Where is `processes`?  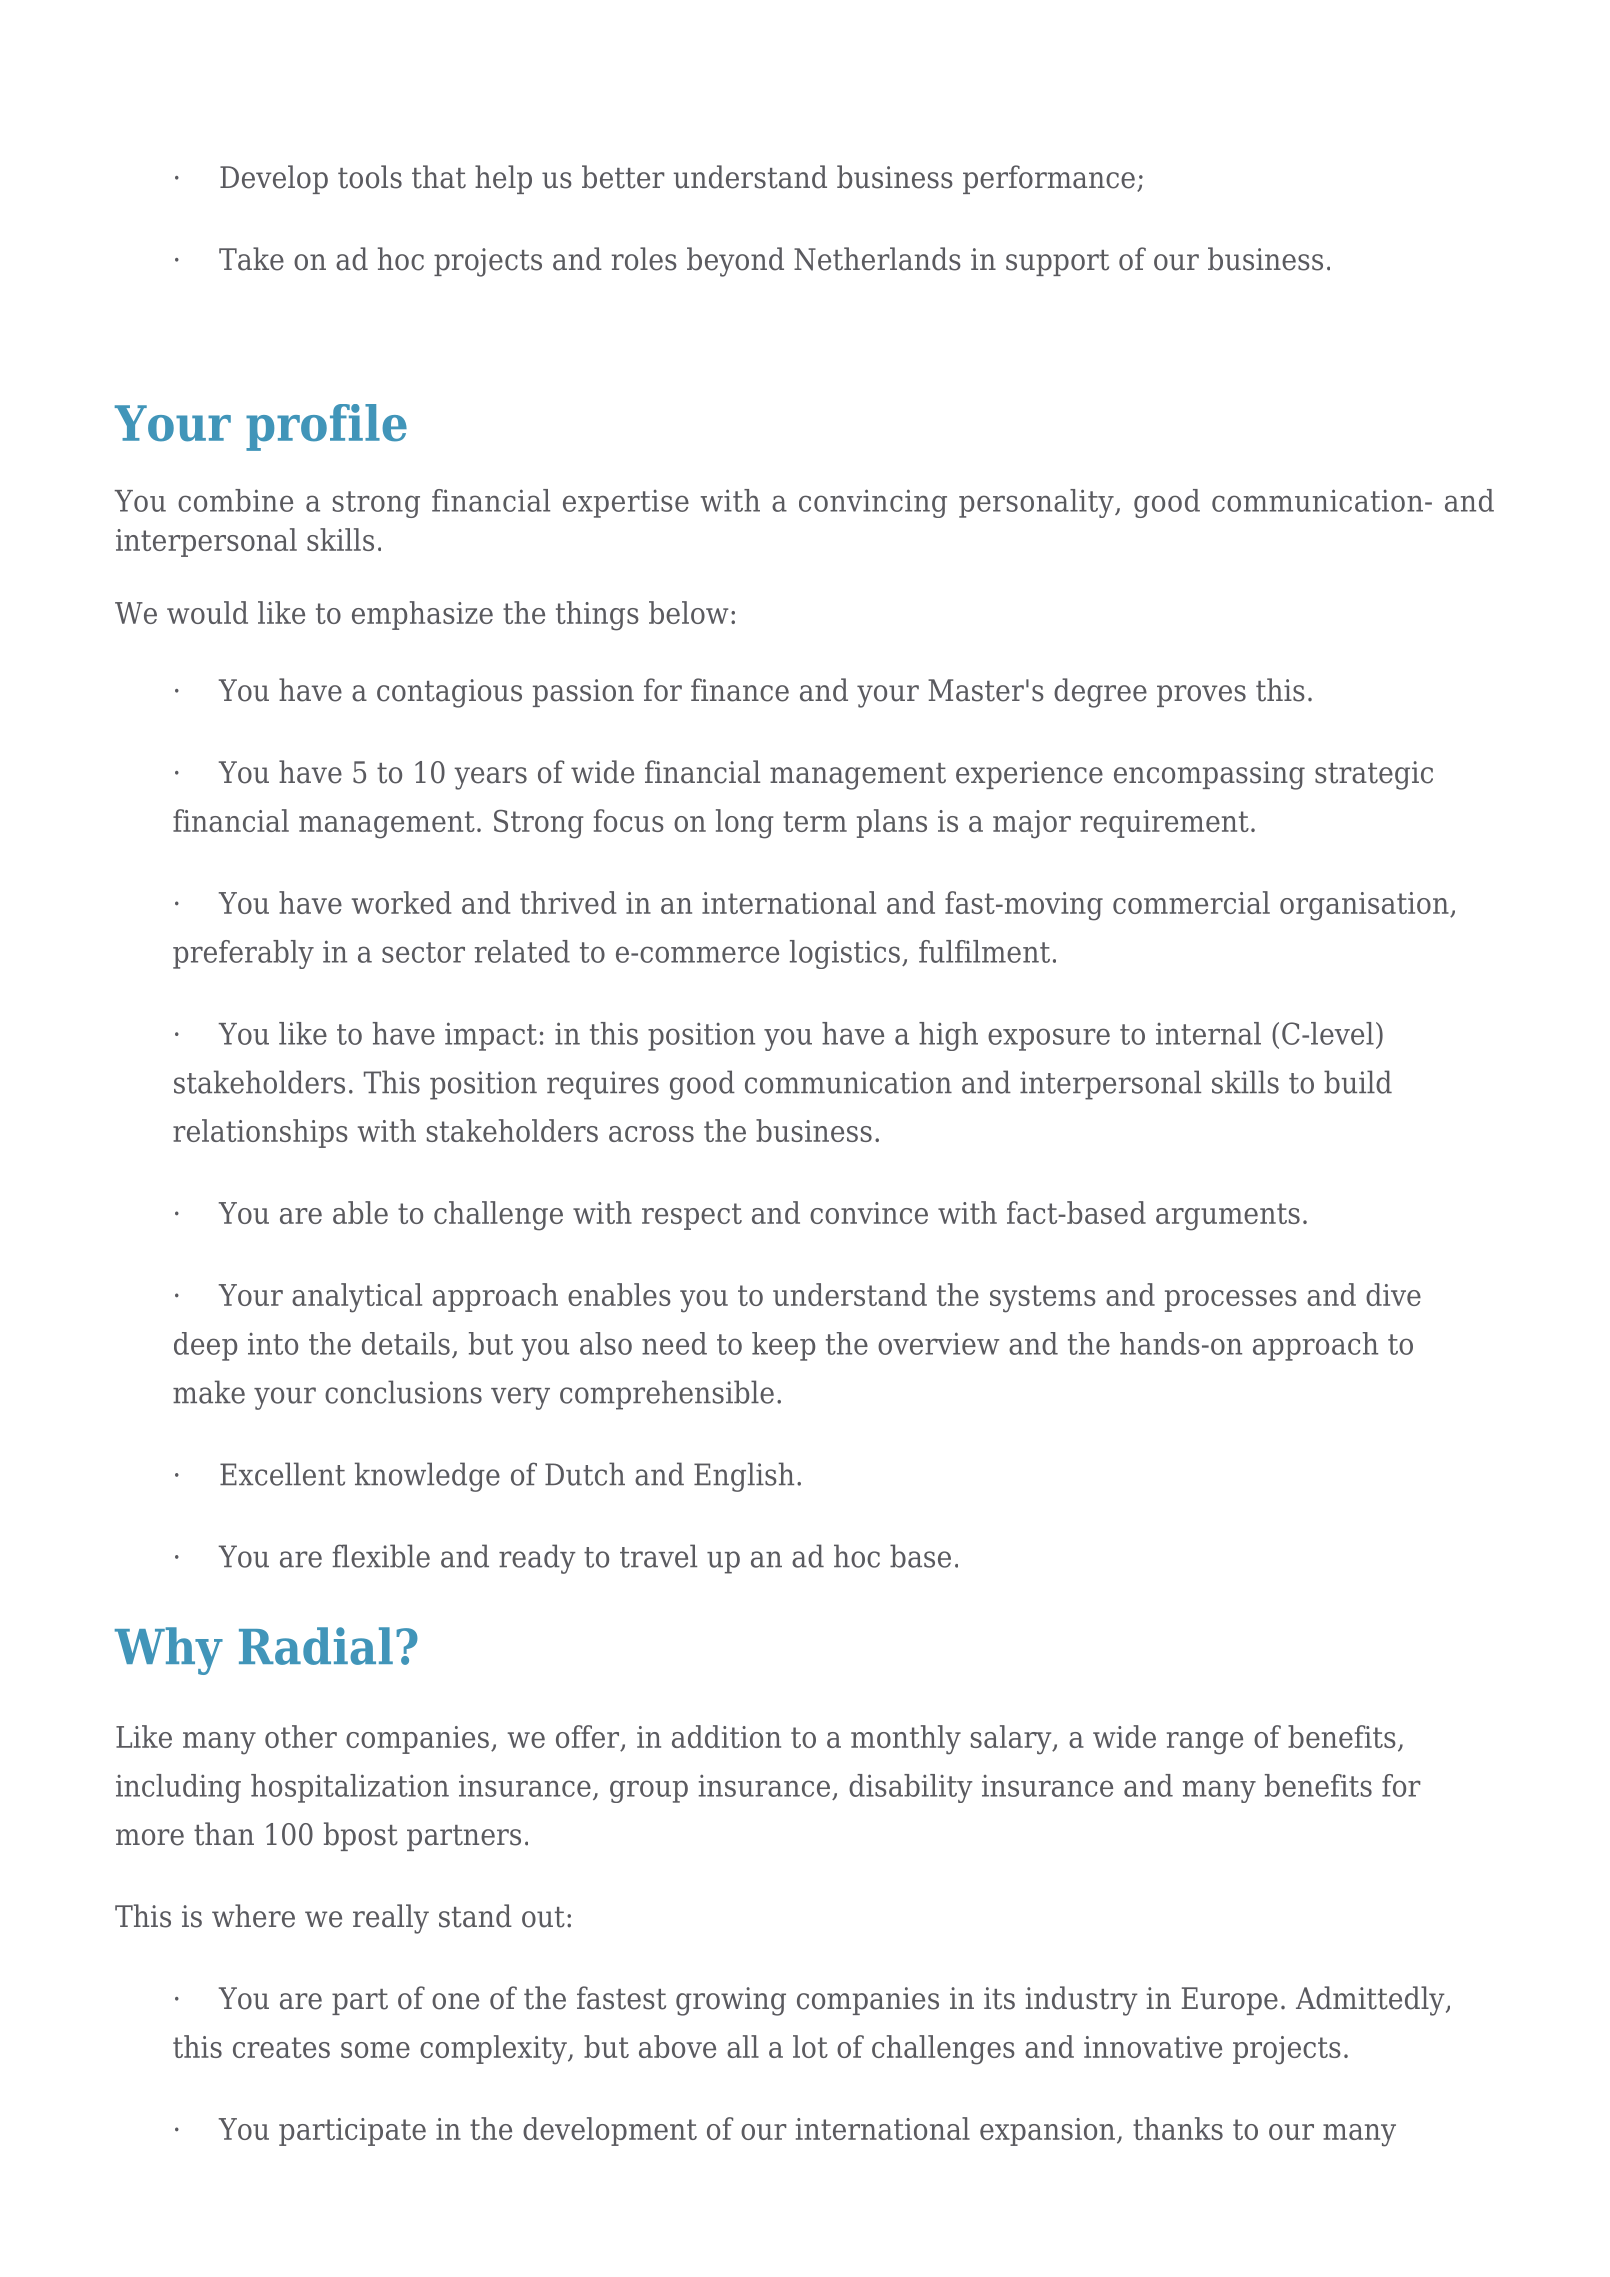
processes is located at coordinates (1231, 1301).
